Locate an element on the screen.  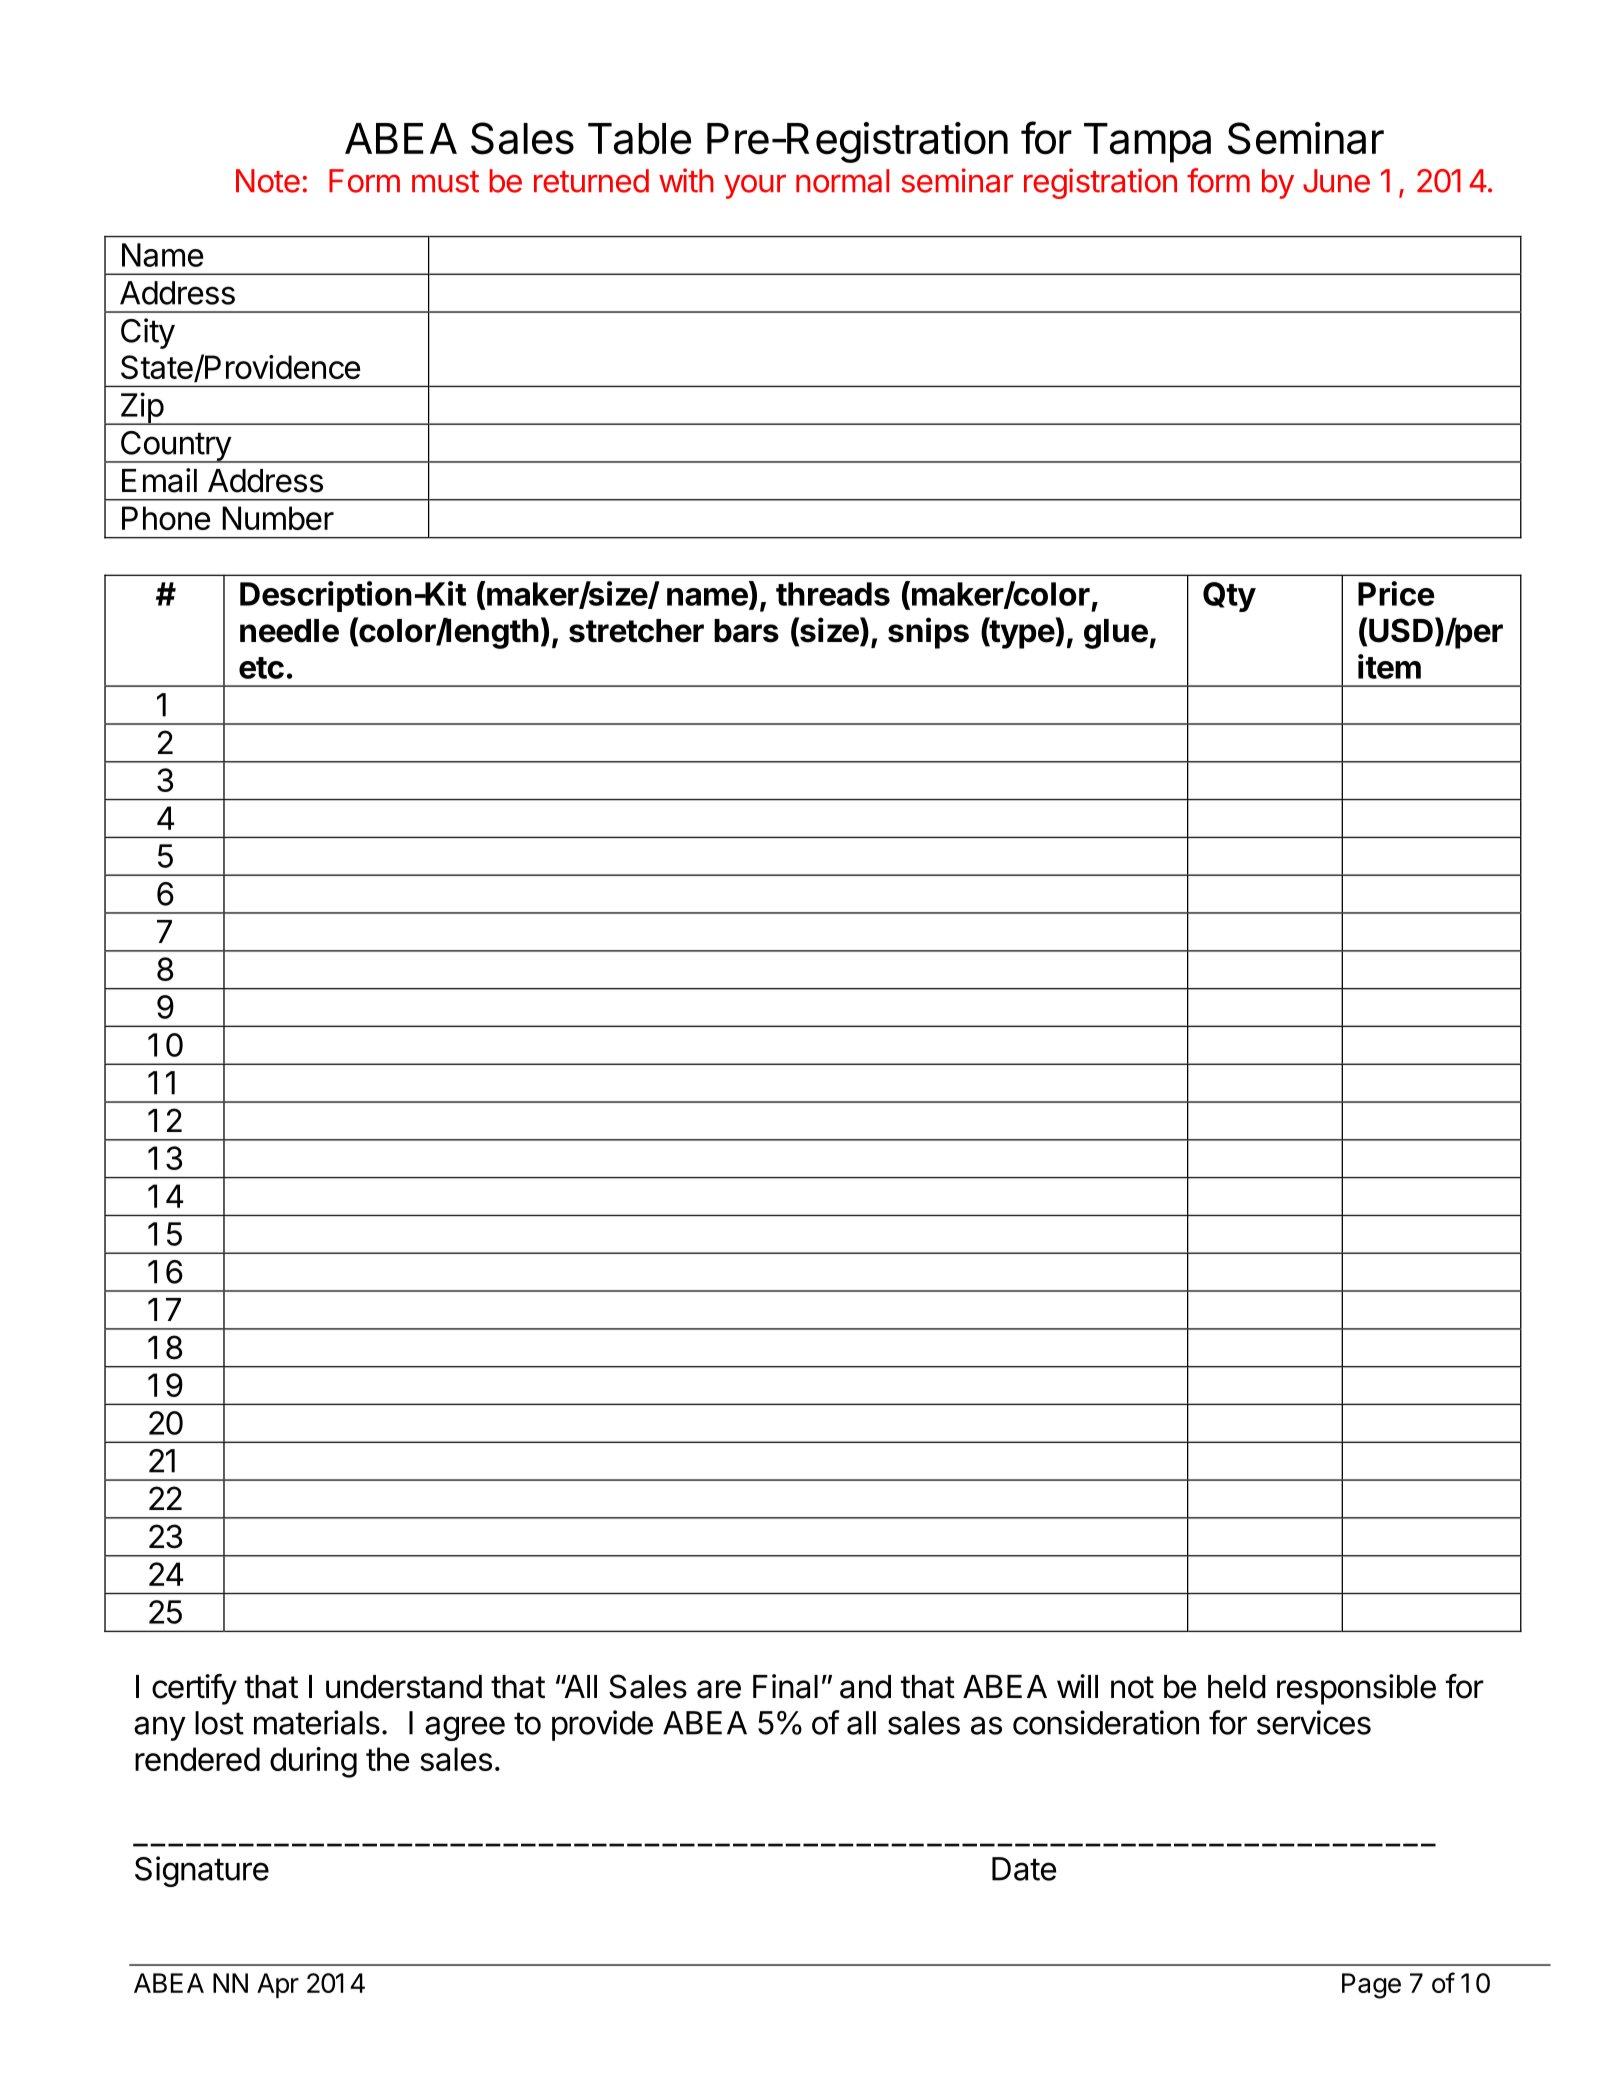
item is located at coordinates (1389, 666).
